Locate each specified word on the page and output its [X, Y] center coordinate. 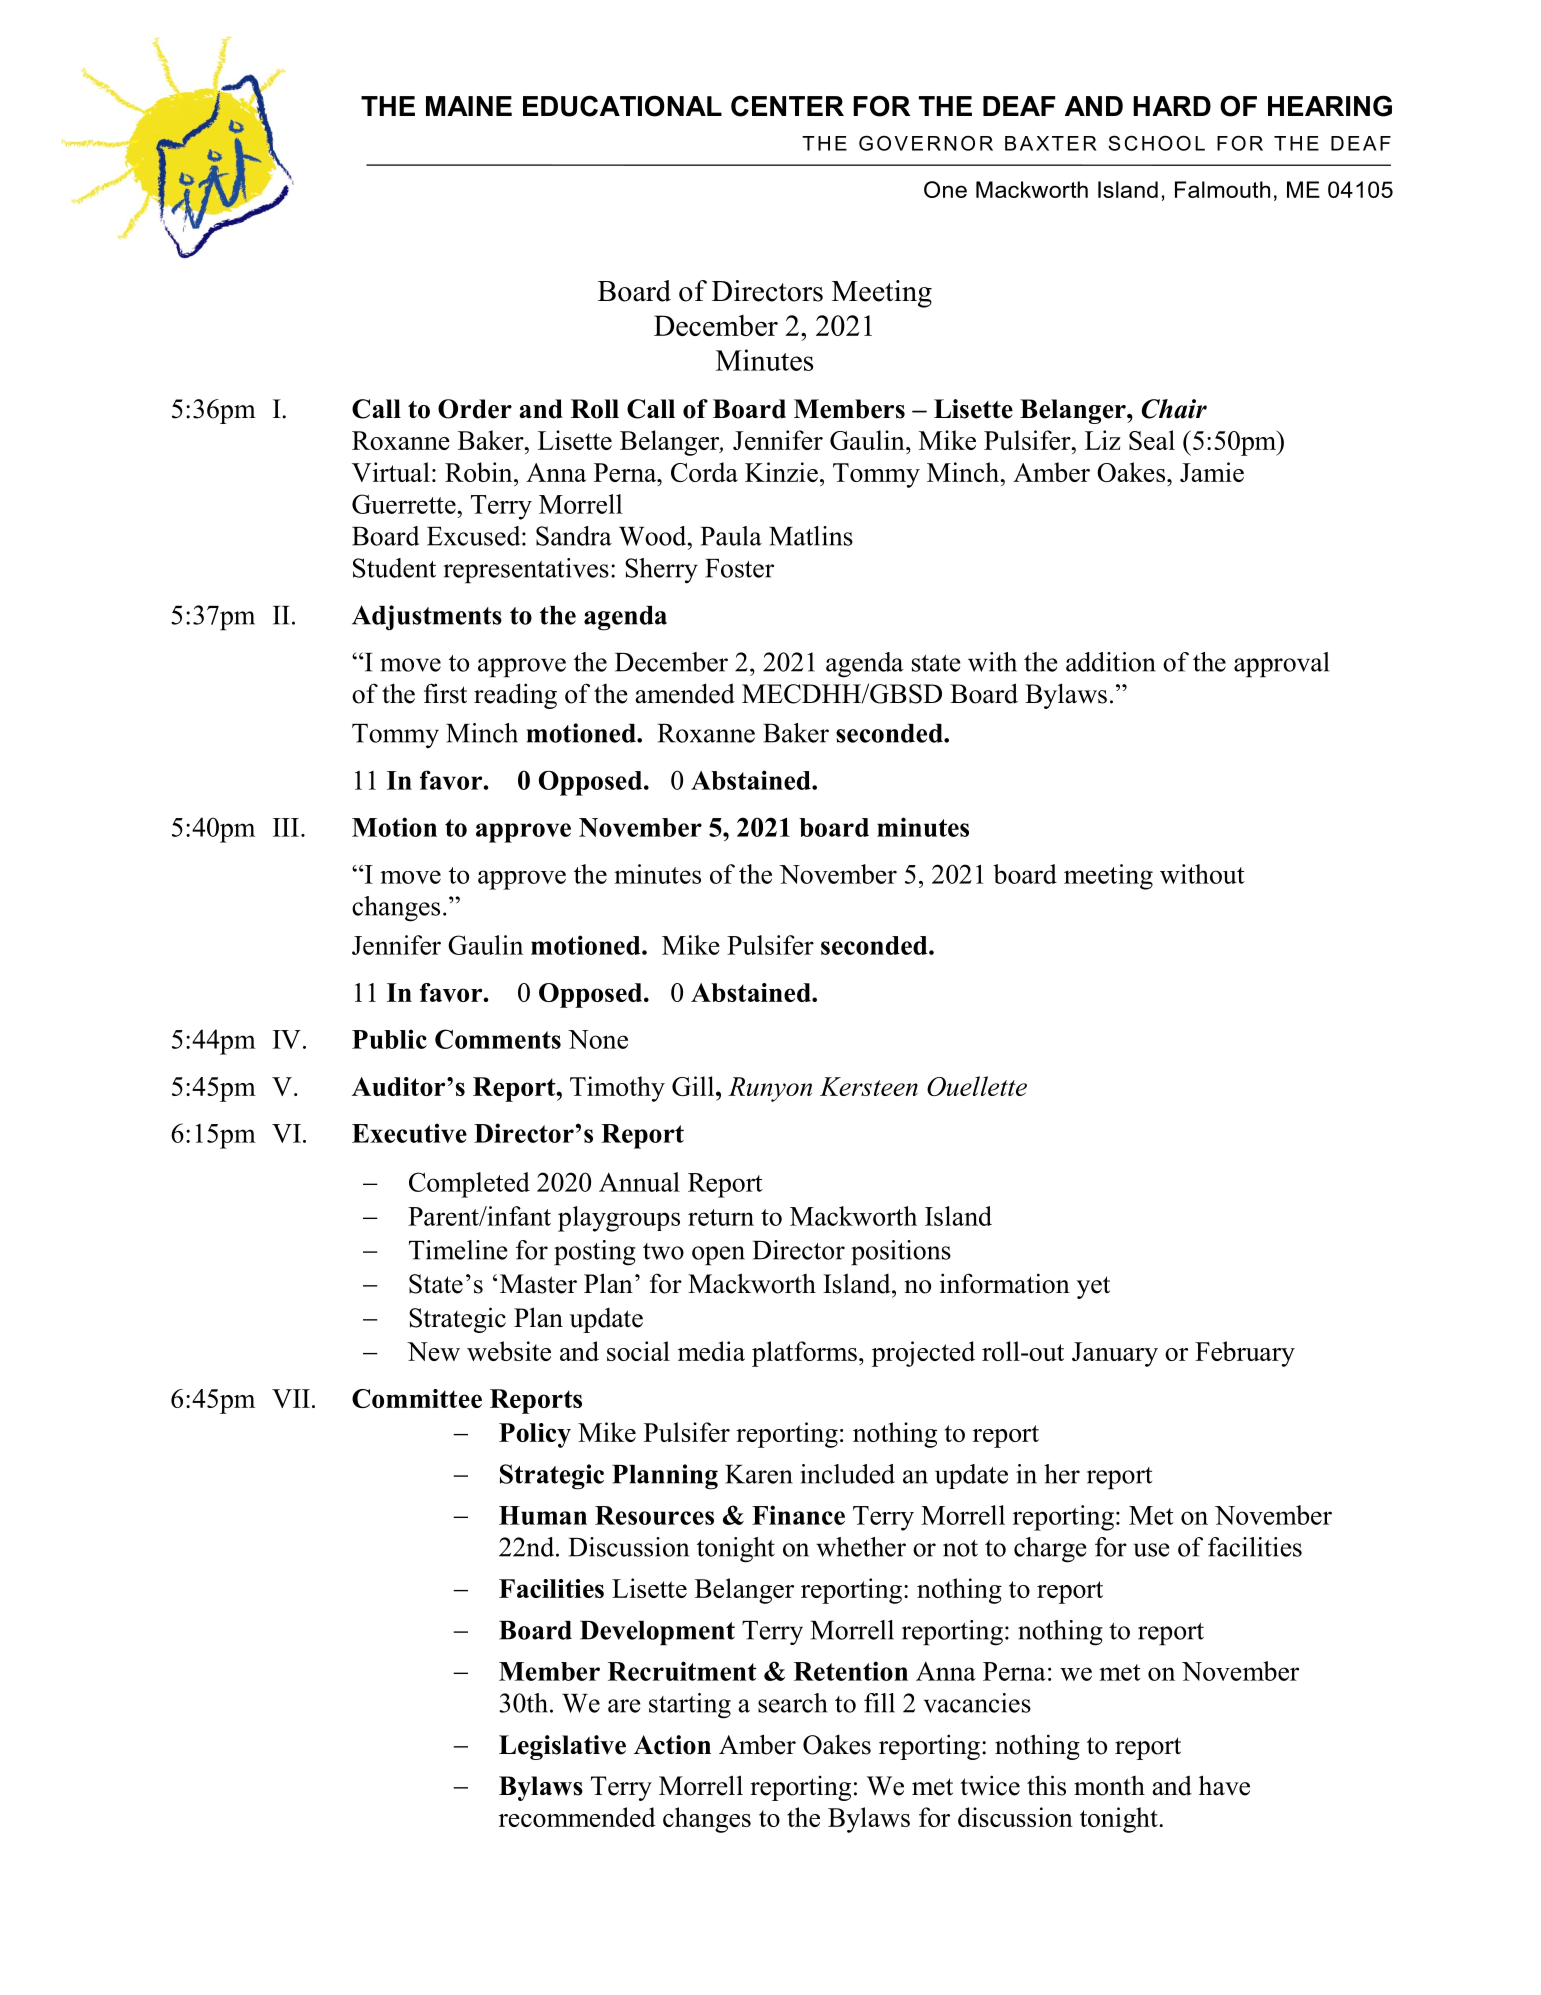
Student [394, 568]
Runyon [770, 1089]
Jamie [1212, 472]
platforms [804, 1354]
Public [389, 1039]
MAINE [469, 106]
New [433, 1351]
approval [1281, 665]
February [1245, 1354]
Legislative [562, 1747]
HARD [1172, 106]
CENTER [787, 106]
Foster [739, 568]
